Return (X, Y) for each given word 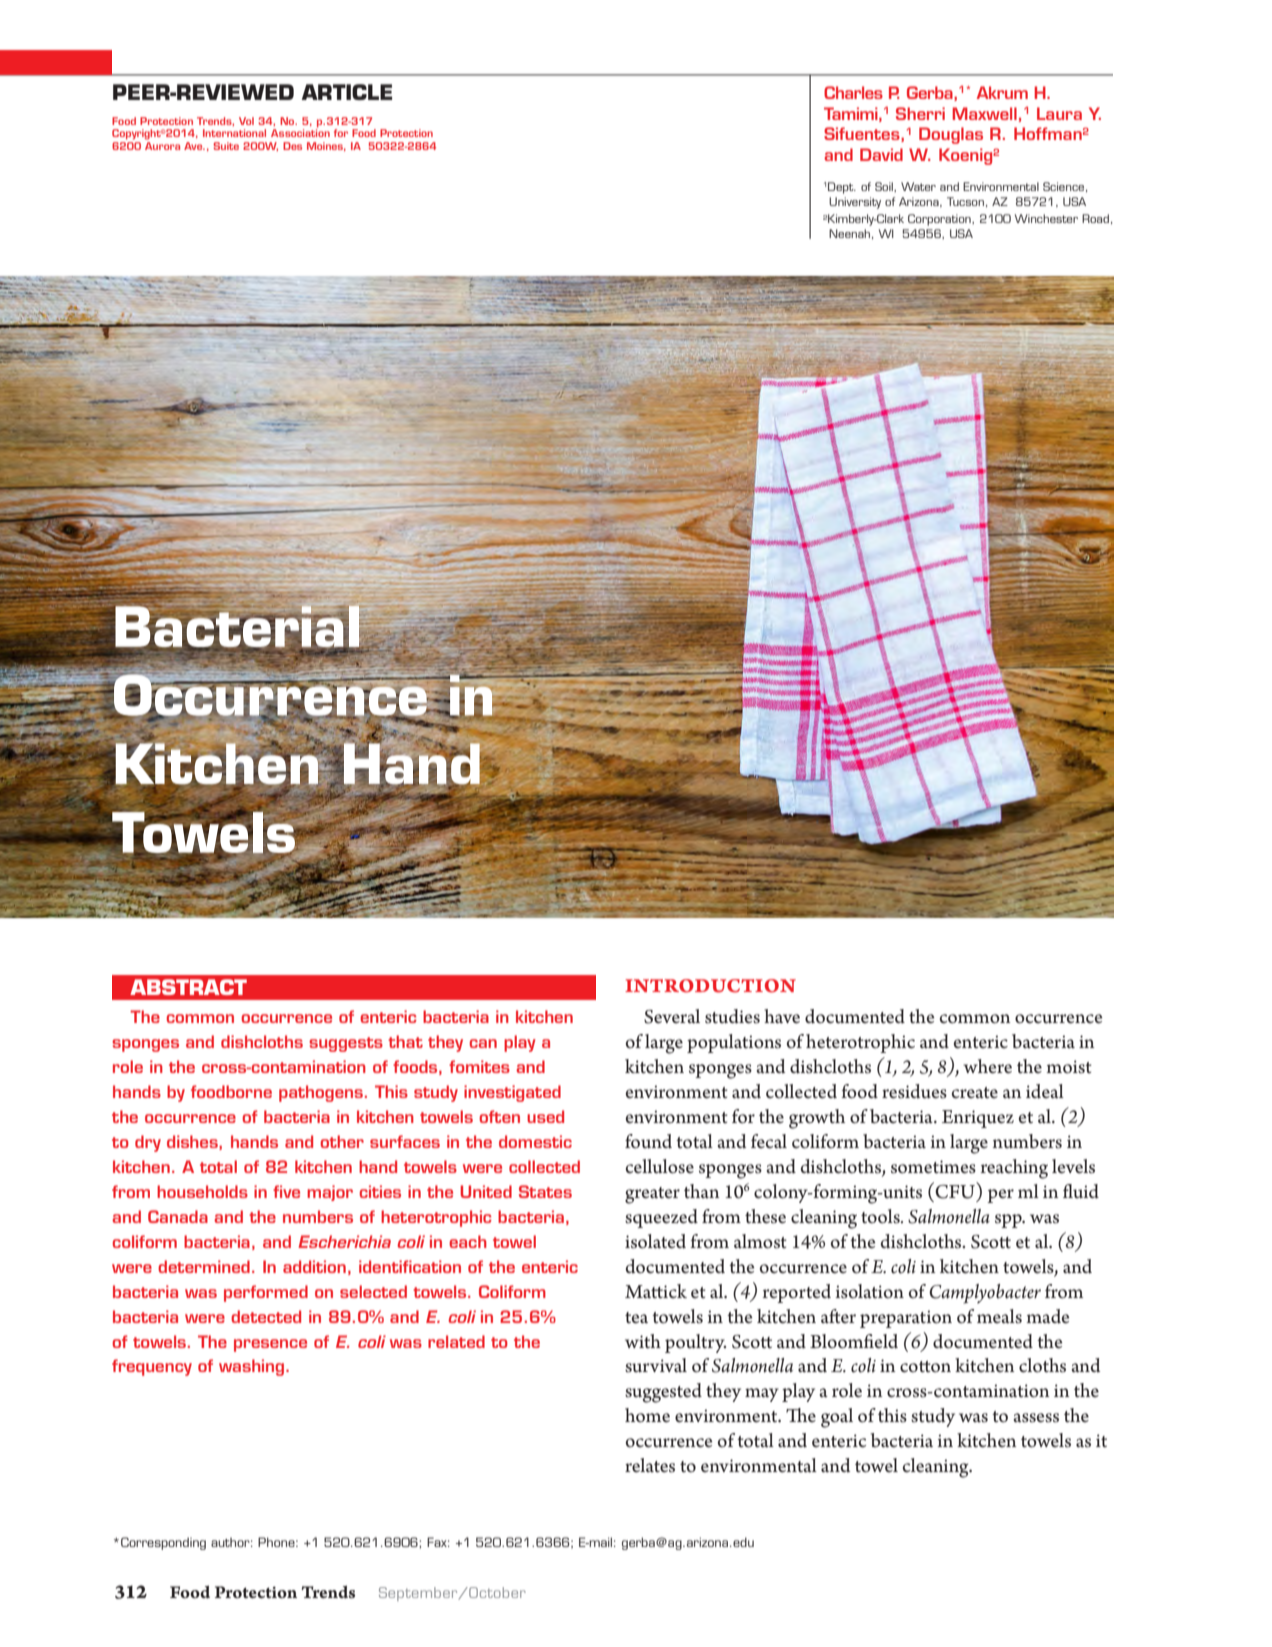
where (987, 1066)
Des (292, 146)
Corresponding (163, 1543)
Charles (853, 92)
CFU (956, 1190)
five (286, 1191)
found (648, 1141)
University (855, 203)
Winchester (1046, 218)
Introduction (710, 986)
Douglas (951, 135)
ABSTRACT (188, 987)
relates (650, 1465)
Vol (246, 121)
